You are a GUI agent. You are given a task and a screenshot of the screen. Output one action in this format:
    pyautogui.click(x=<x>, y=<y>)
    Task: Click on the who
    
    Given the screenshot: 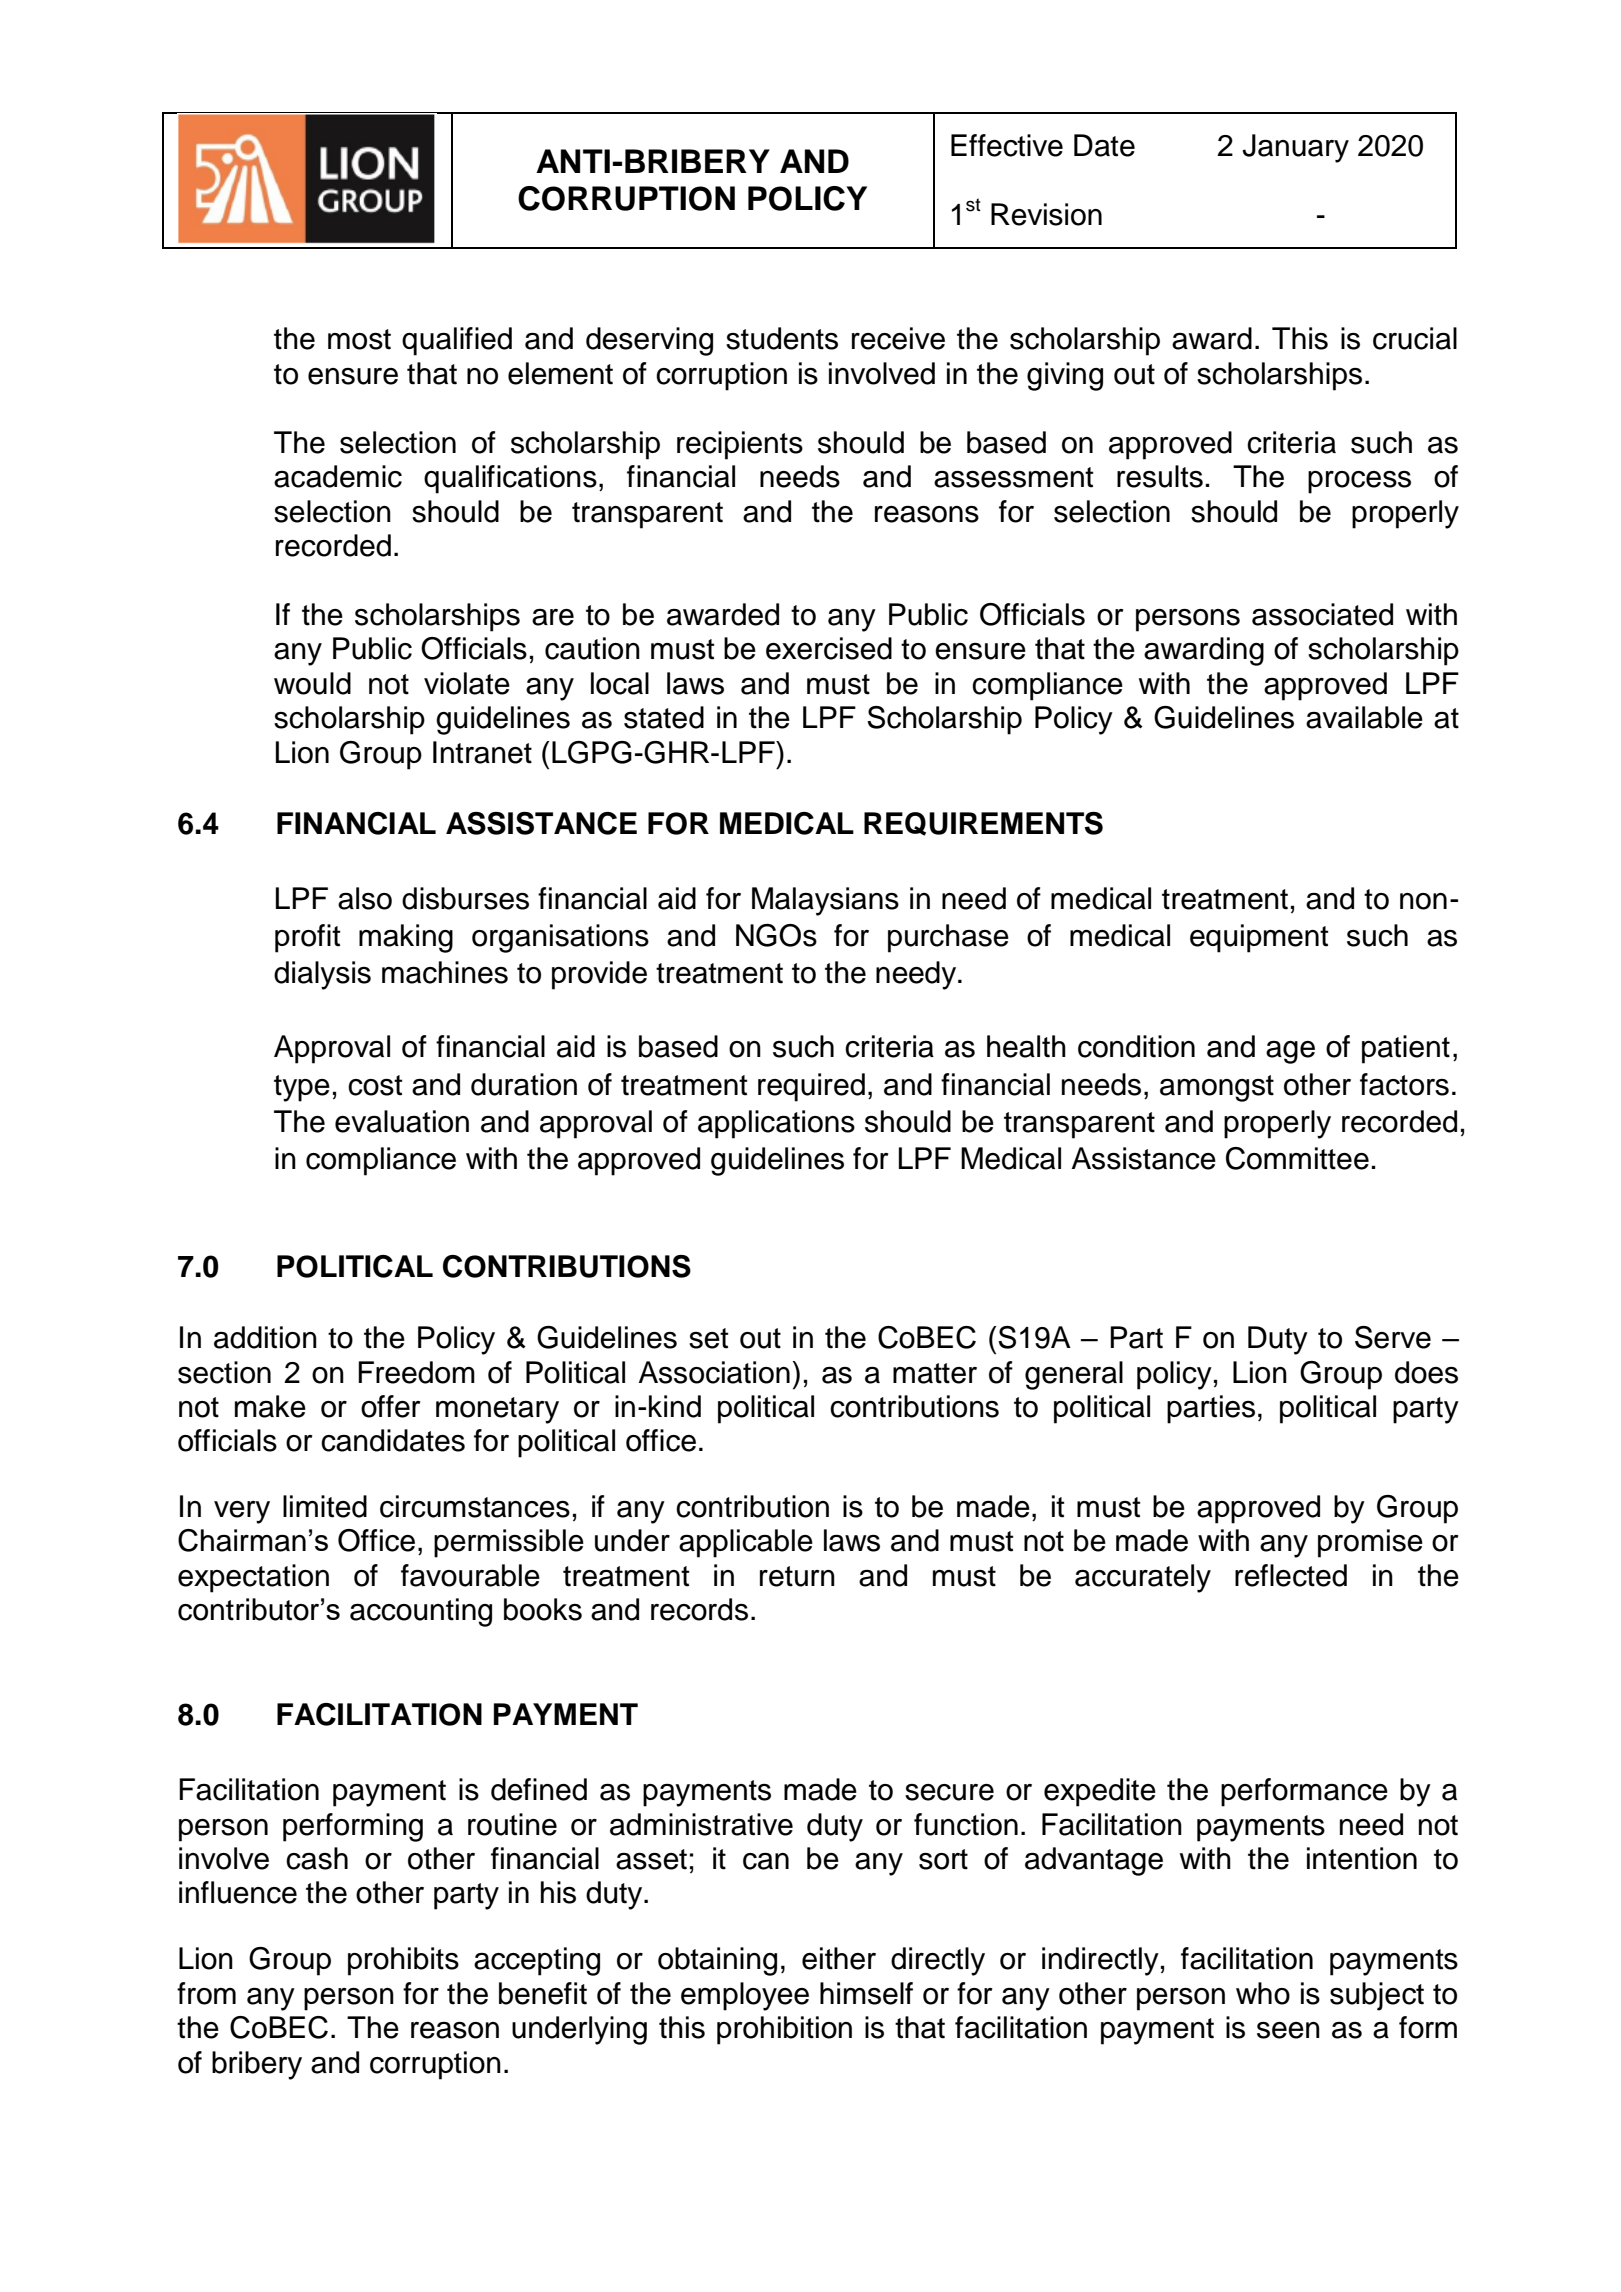 What is the action you would take?
    pyautogui.click(x=1263, y=1993)
